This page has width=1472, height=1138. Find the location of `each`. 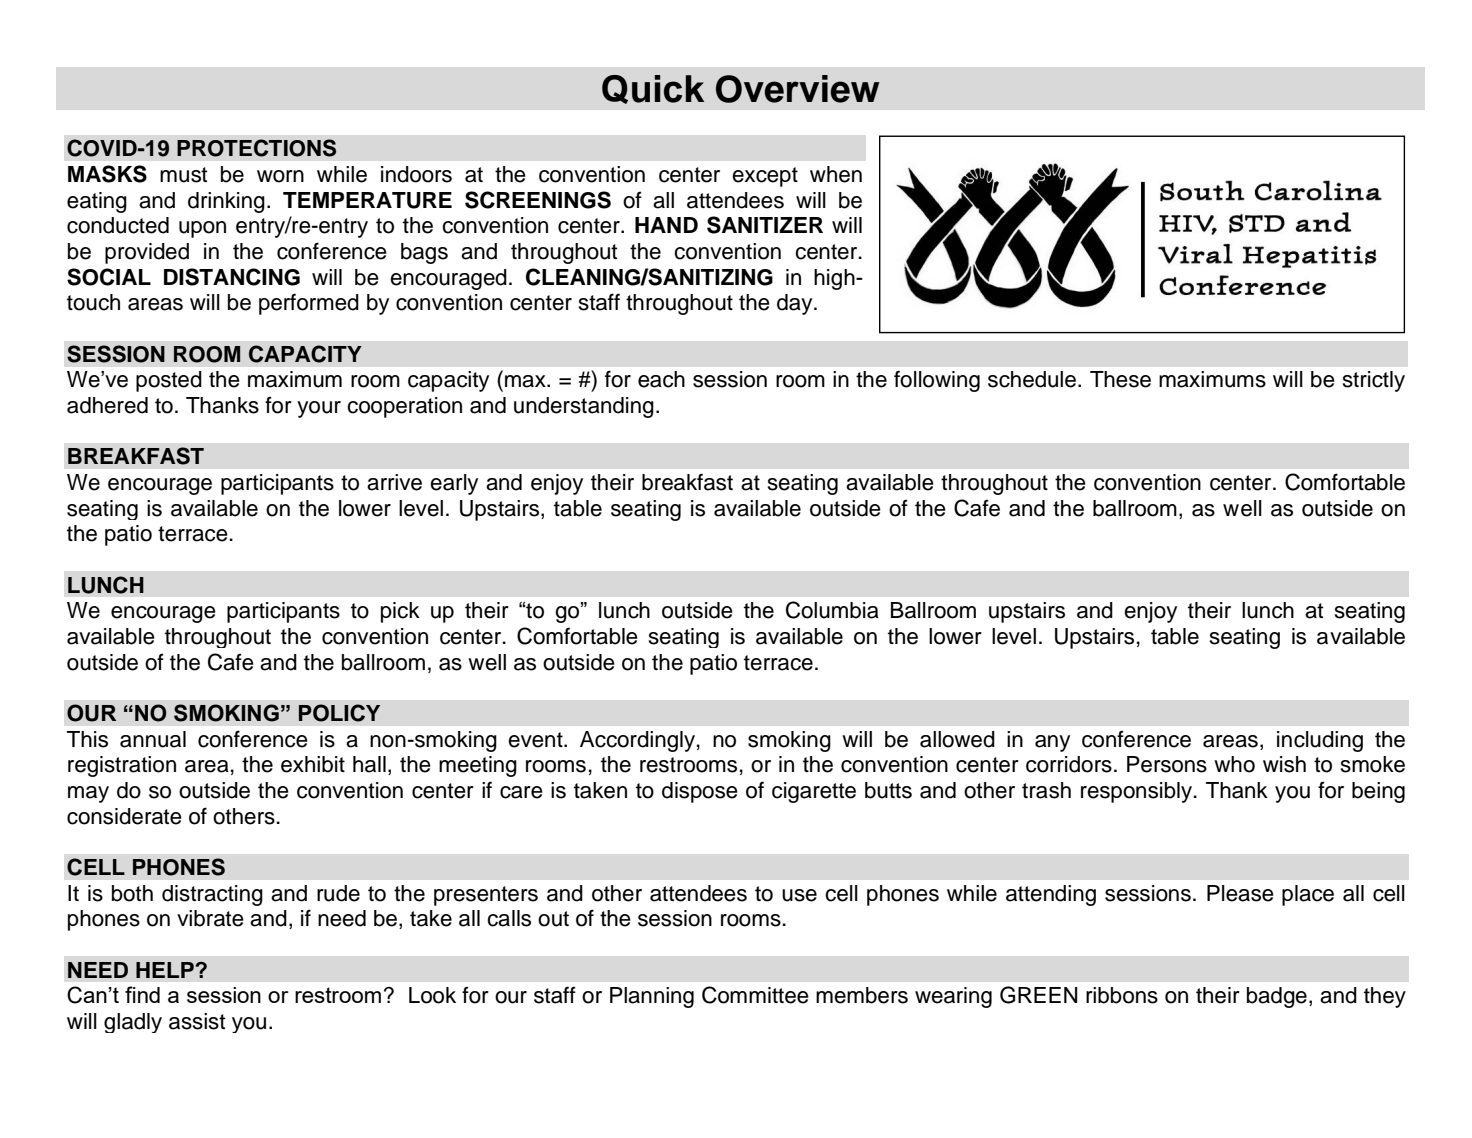

each is located at coordinates (661, 379).
